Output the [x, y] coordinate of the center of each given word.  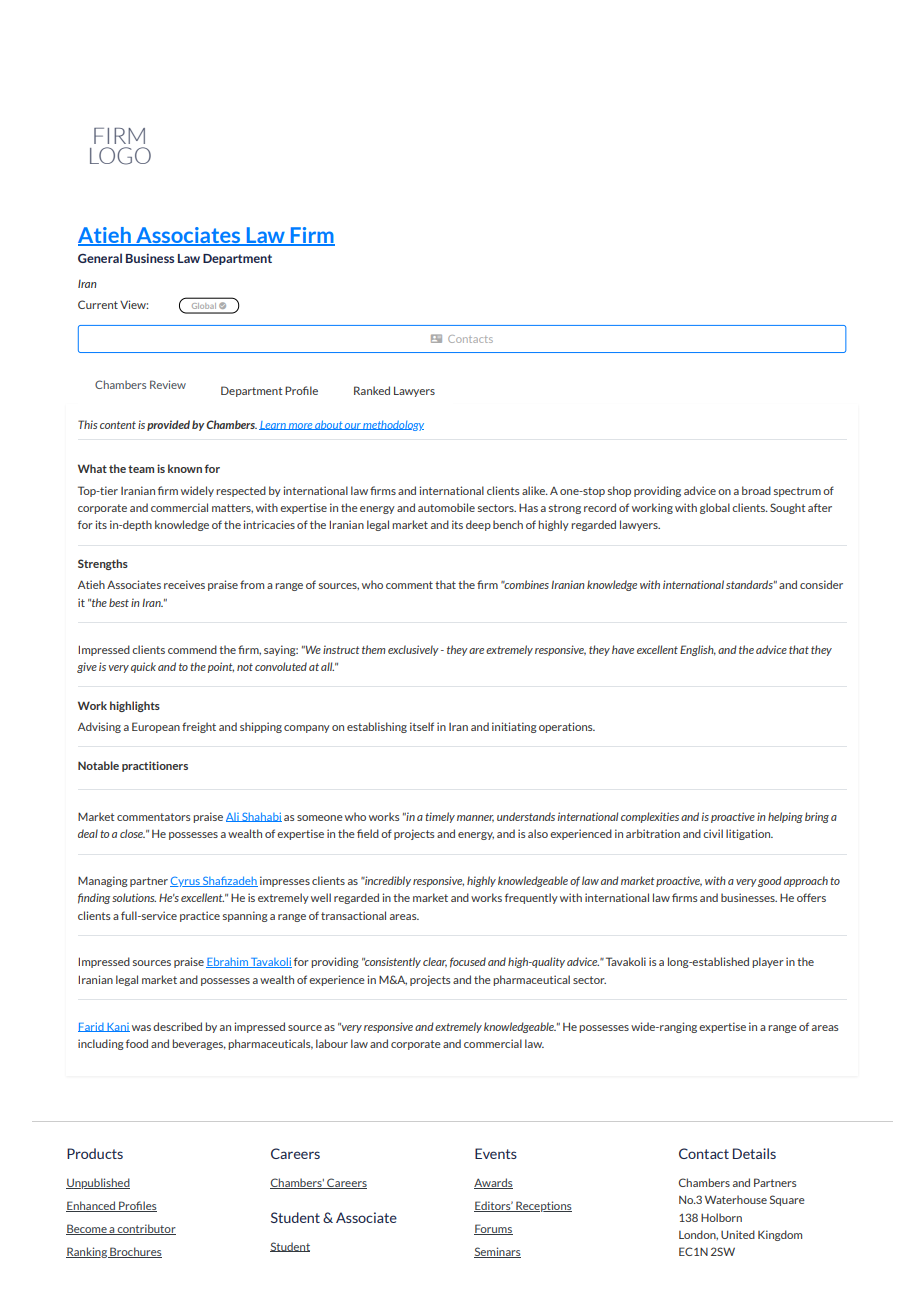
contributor [146, 1229]
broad [756, 490]
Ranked [372, 390]
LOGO [120, 156]
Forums [493, 1229]
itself [422, 726]
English [698, 650]
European [156, 727]
